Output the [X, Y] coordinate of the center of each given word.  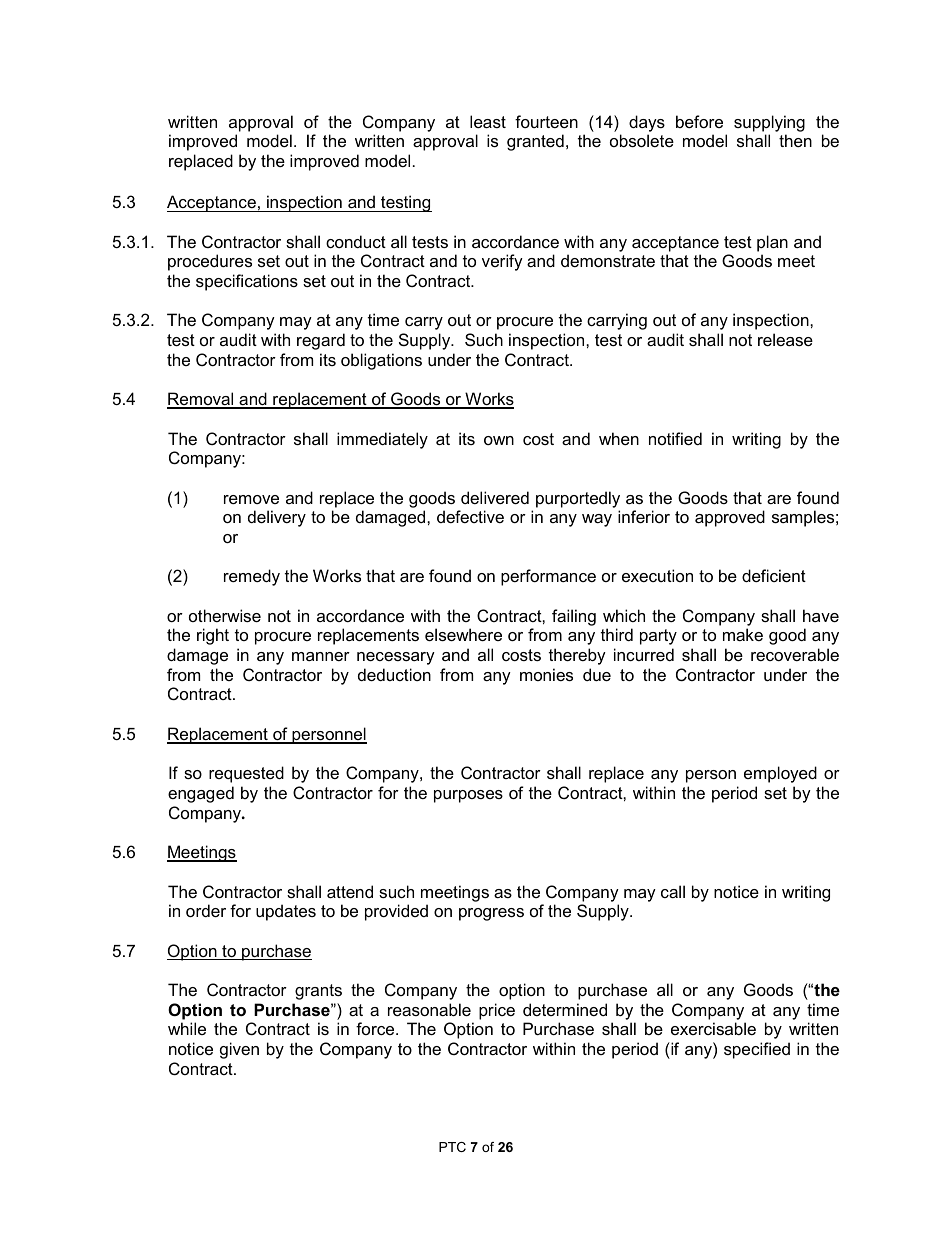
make [743, 634]
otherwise [225, 615]
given [239, 1050]
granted [535, 142]
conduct [356, 241]
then [795, 140]
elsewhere [463, 634]
